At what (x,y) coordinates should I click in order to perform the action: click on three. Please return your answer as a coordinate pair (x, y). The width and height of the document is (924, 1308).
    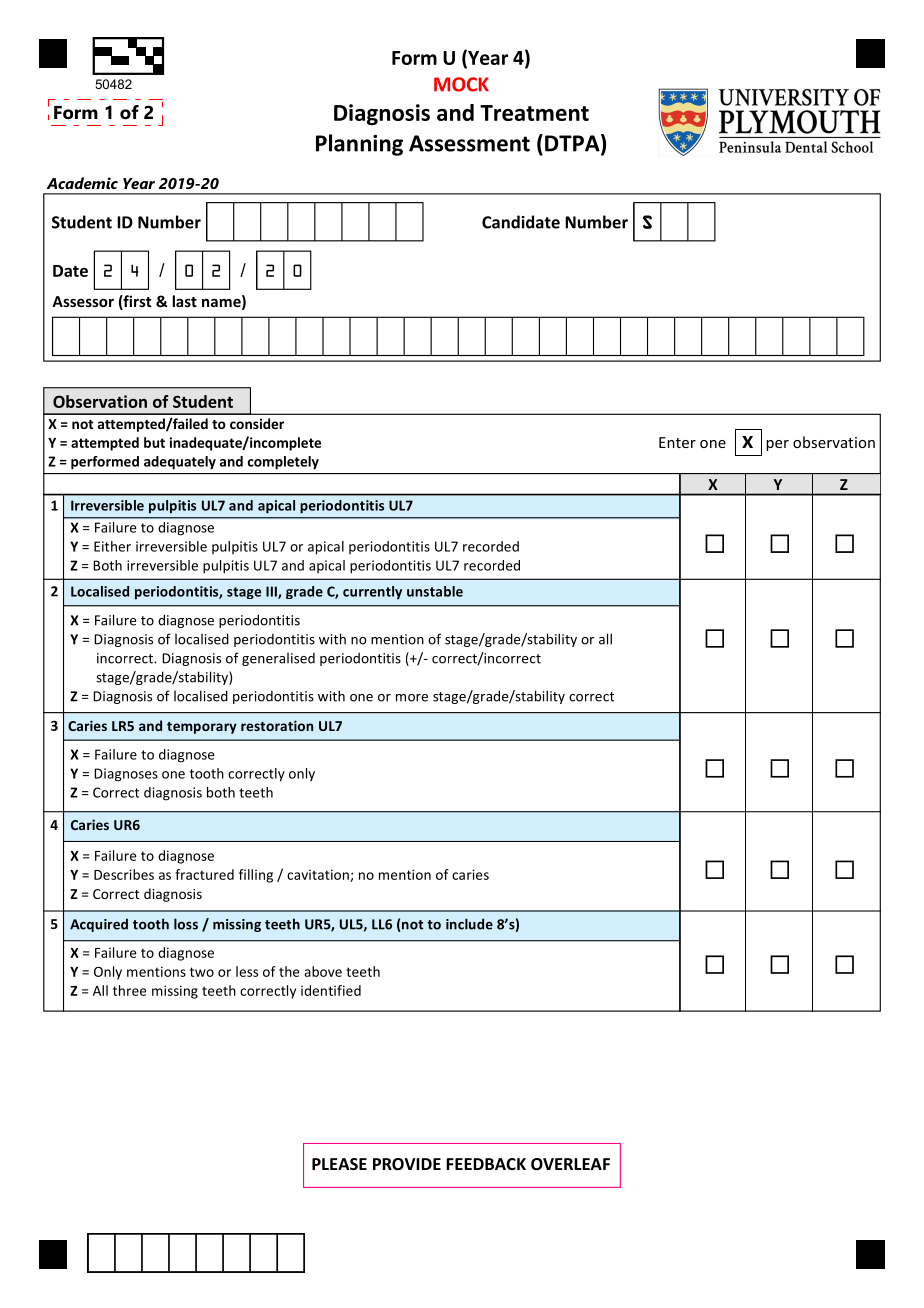
    Looking at the image, I should click on (129, 990).
